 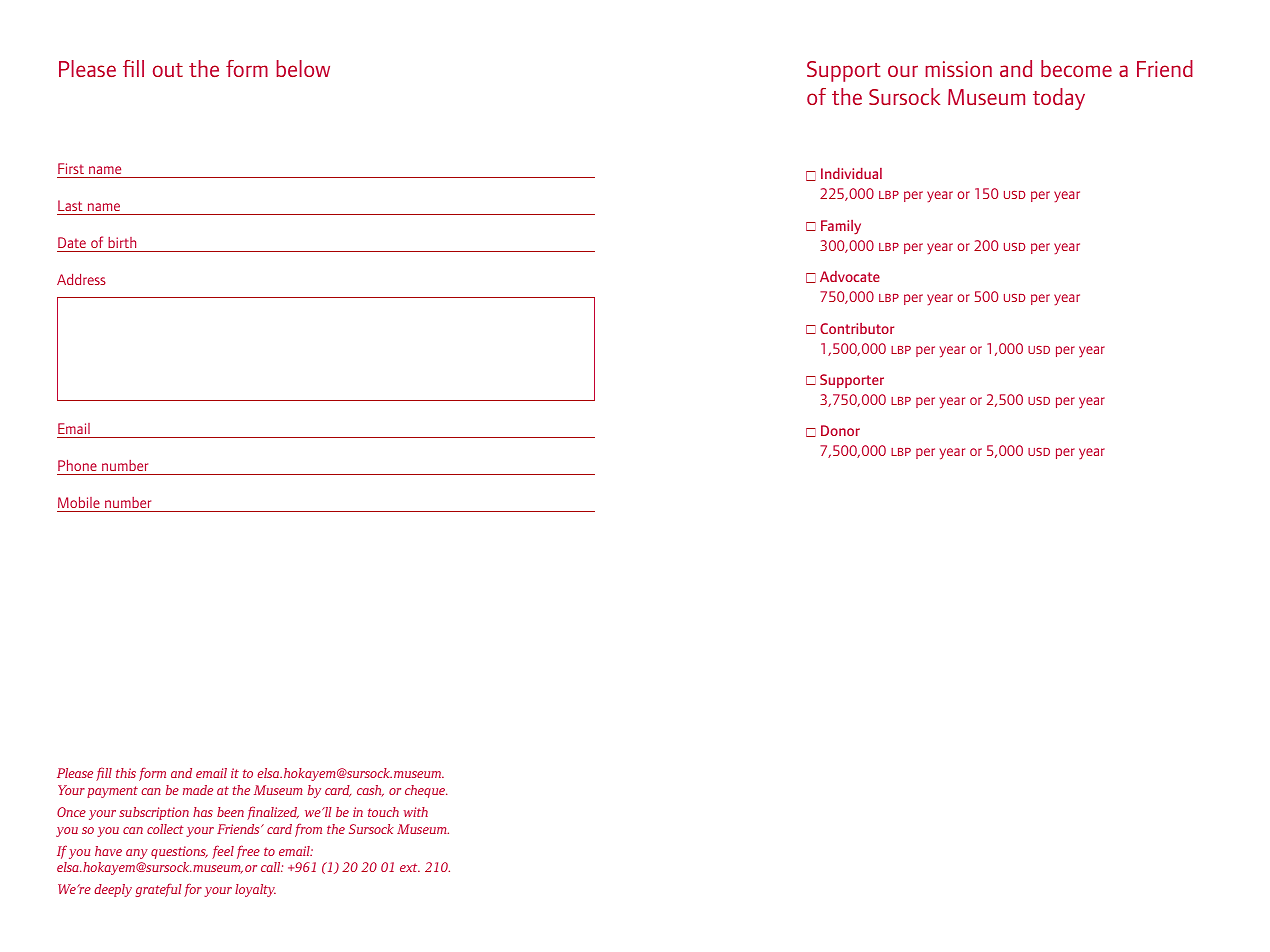 I want to click on Advocate, so click(x=850, y=276).
